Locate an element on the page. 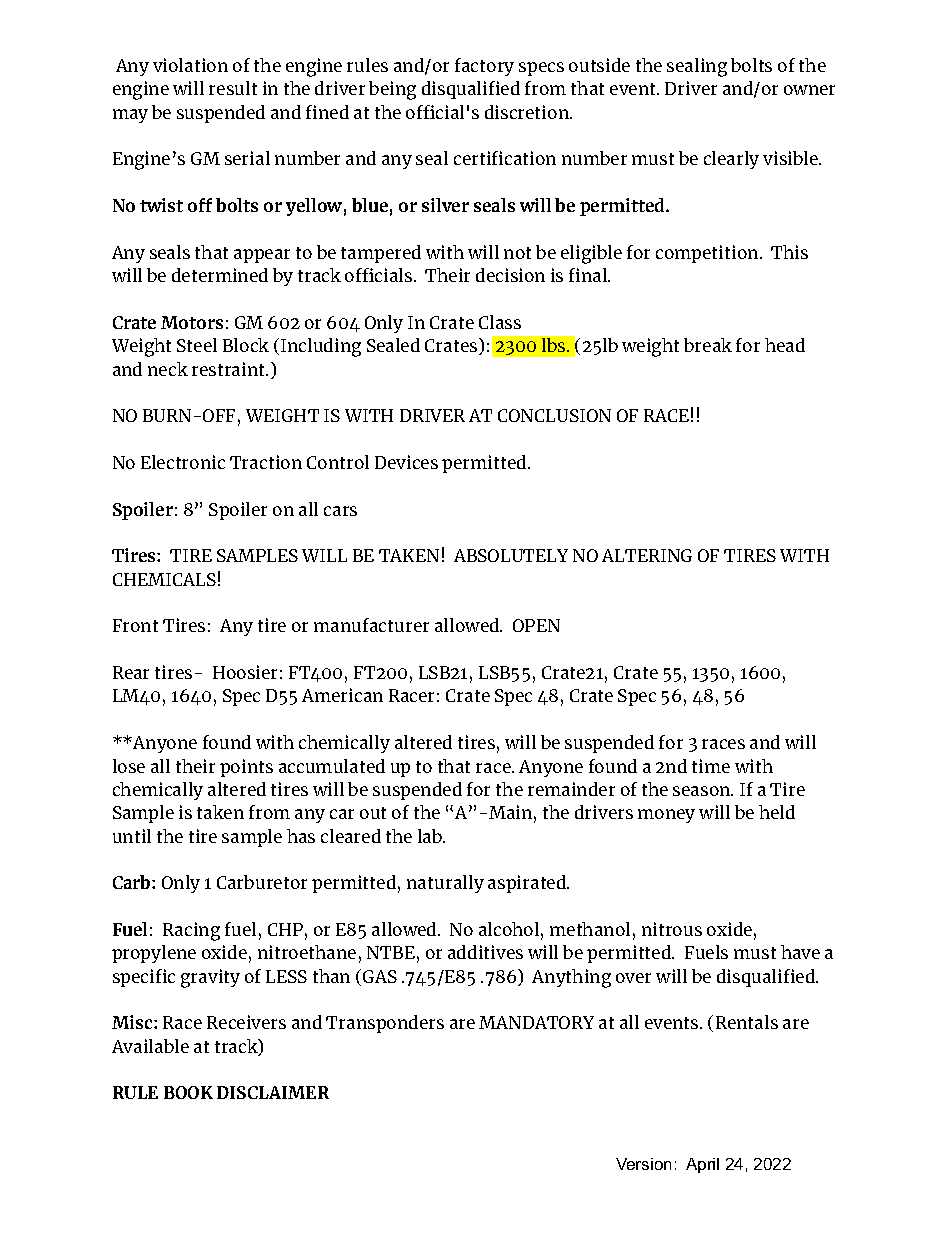 The width and height of the document is (952, 1233). naturally is located at coordinates (445, 884).
